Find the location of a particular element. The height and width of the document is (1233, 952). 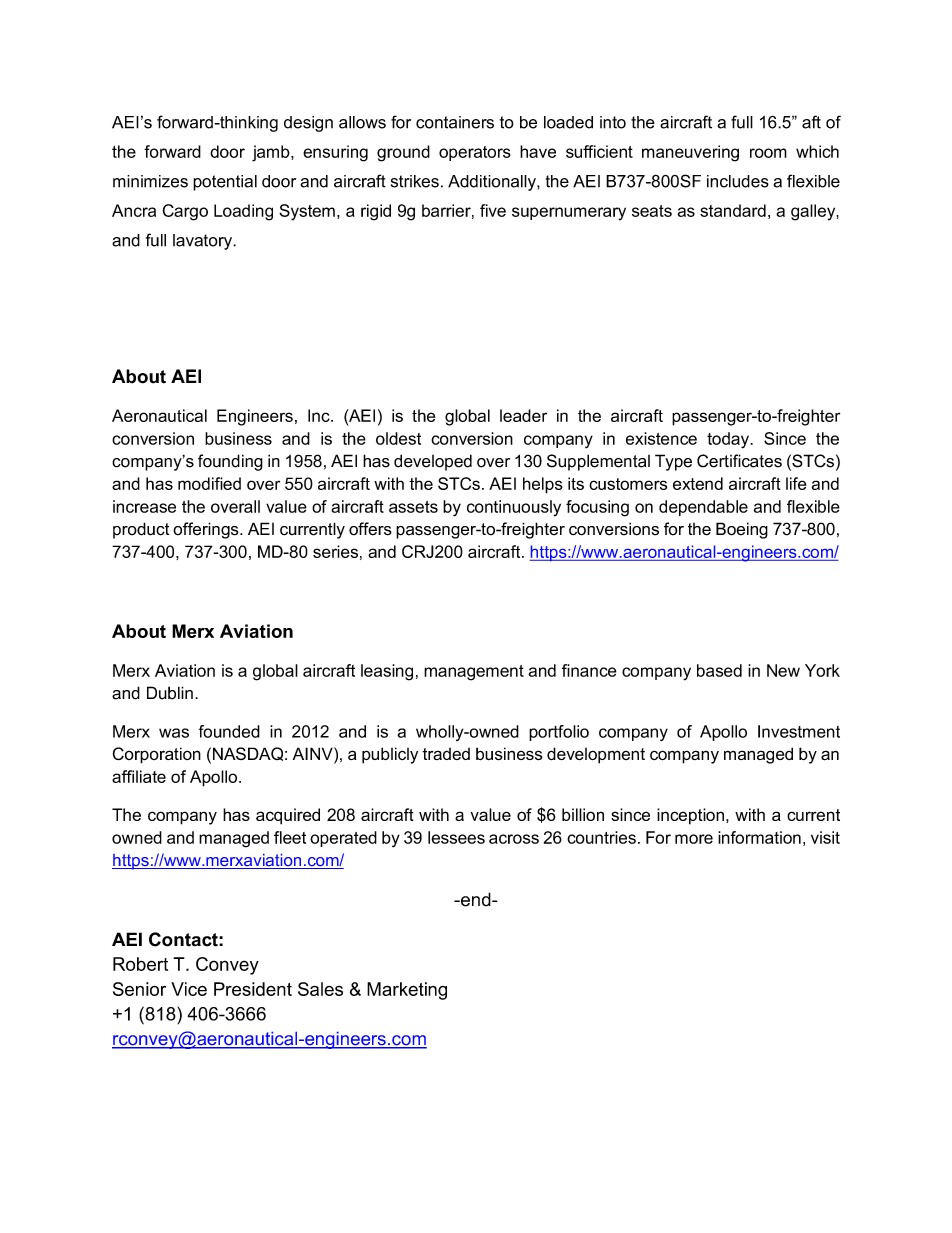

President is located at coordinates (253, 989).
